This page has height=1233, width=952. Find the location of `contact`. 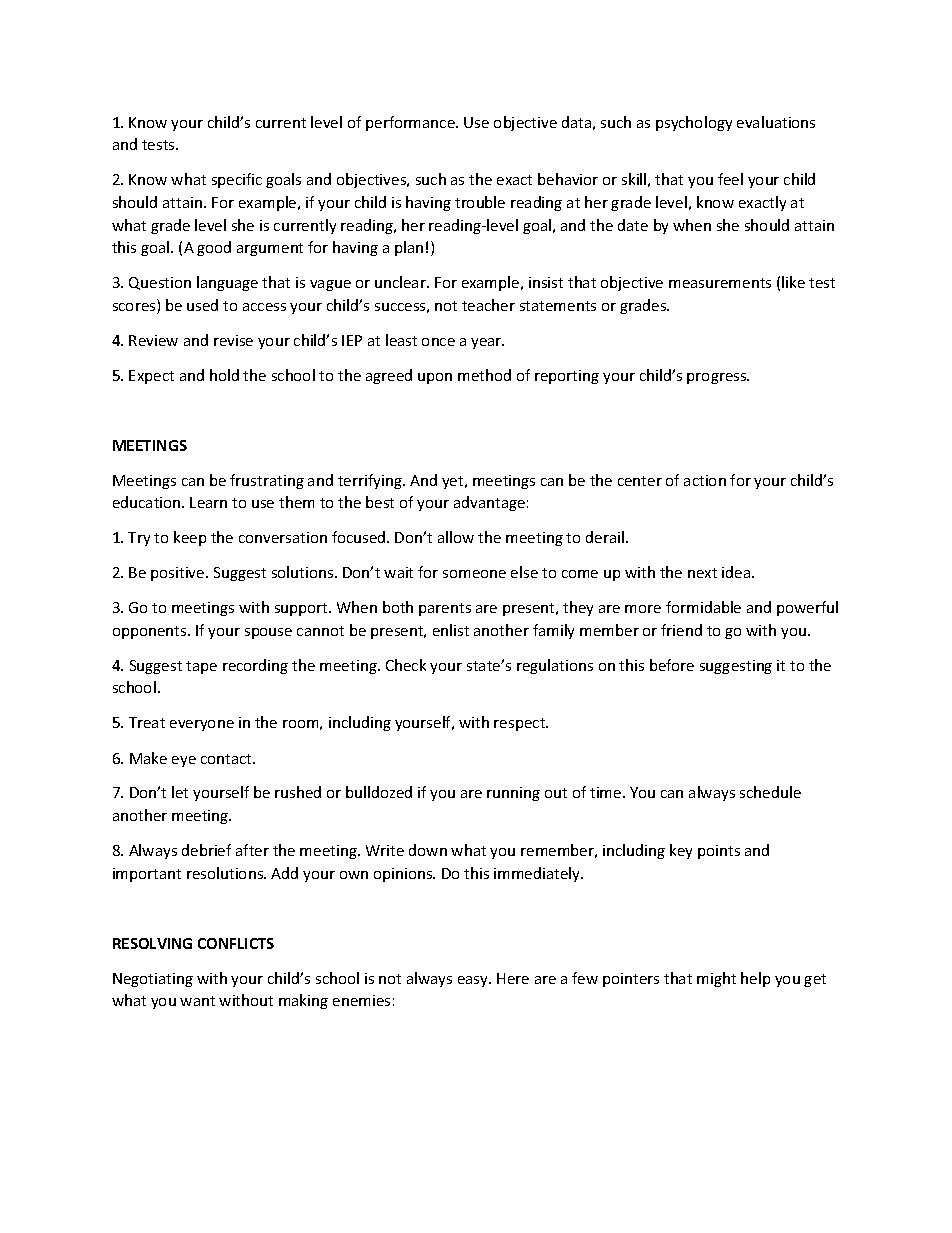

contact is located at coordinates (228, 759).
